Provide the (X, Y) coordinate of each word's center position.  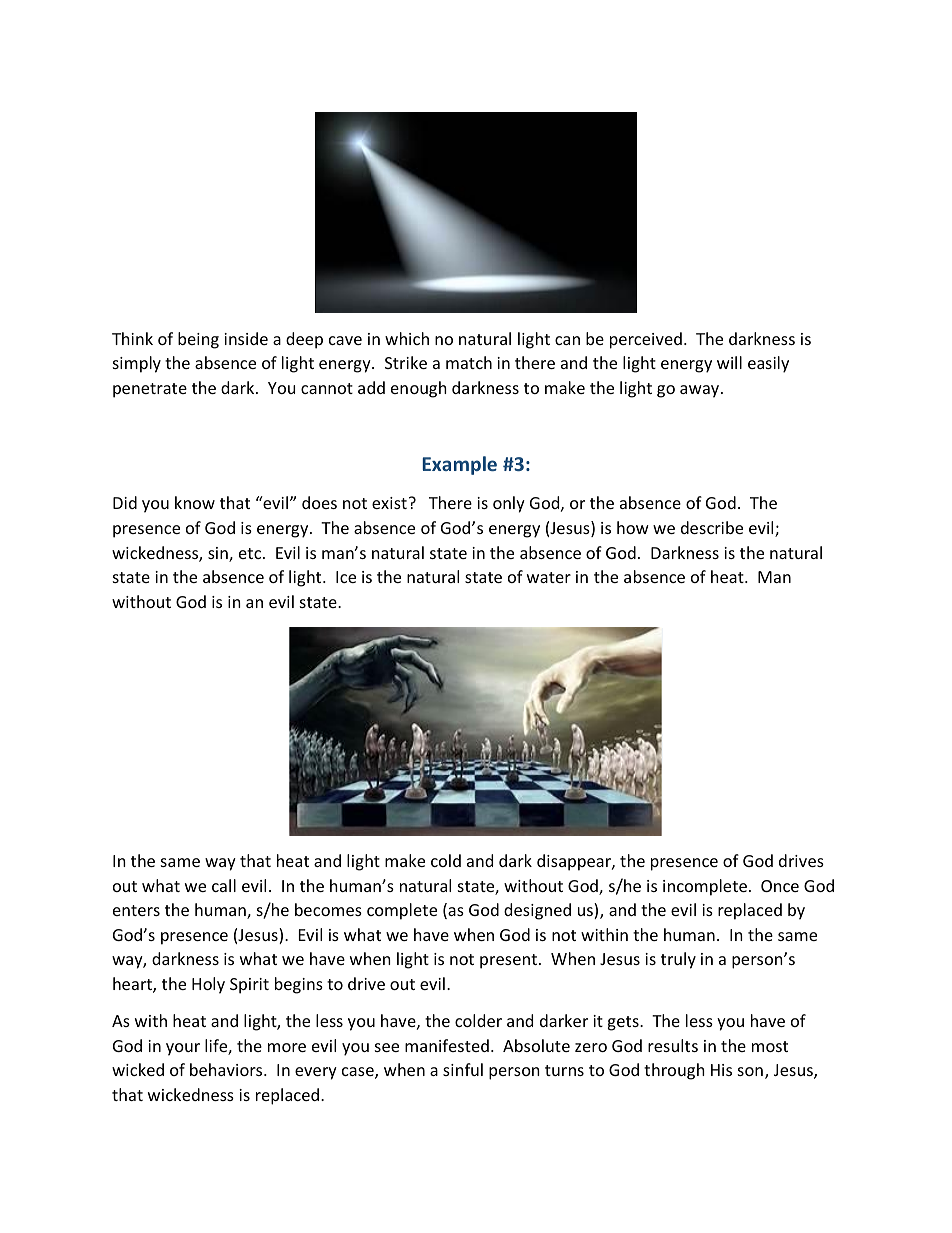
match (469, 362)
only (509, 504)
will (729, 362)
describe (712, 527)
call (224, 885)
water (549, 577)
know (195, 502)
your (183, 1049)
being (198, 340)
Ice (346, 577)
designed (537, 911)
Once (780, 886)
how (633, 527)
